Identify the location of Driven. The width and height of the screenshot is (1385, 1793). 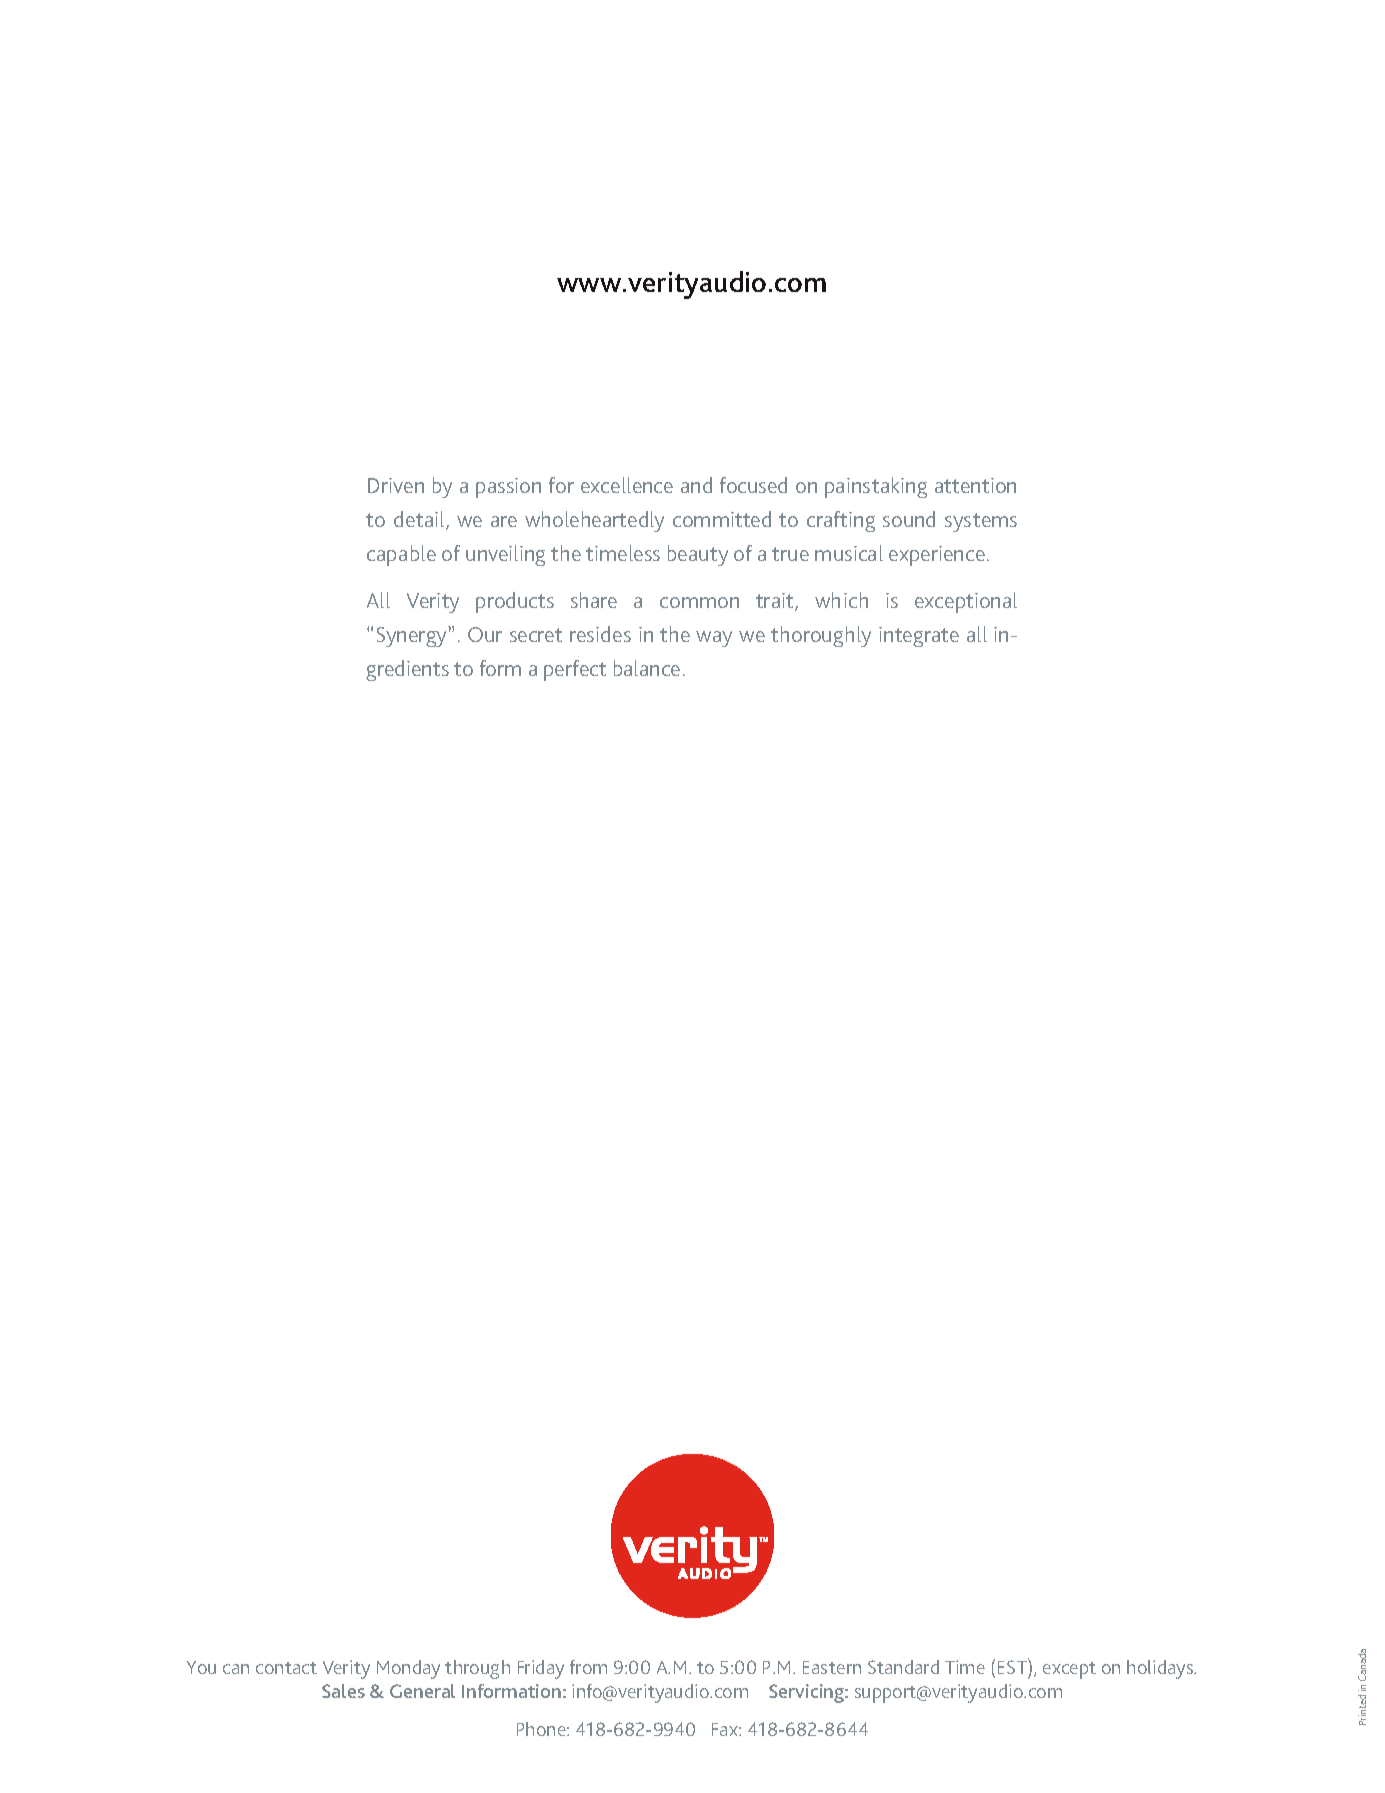
(396, 485).
